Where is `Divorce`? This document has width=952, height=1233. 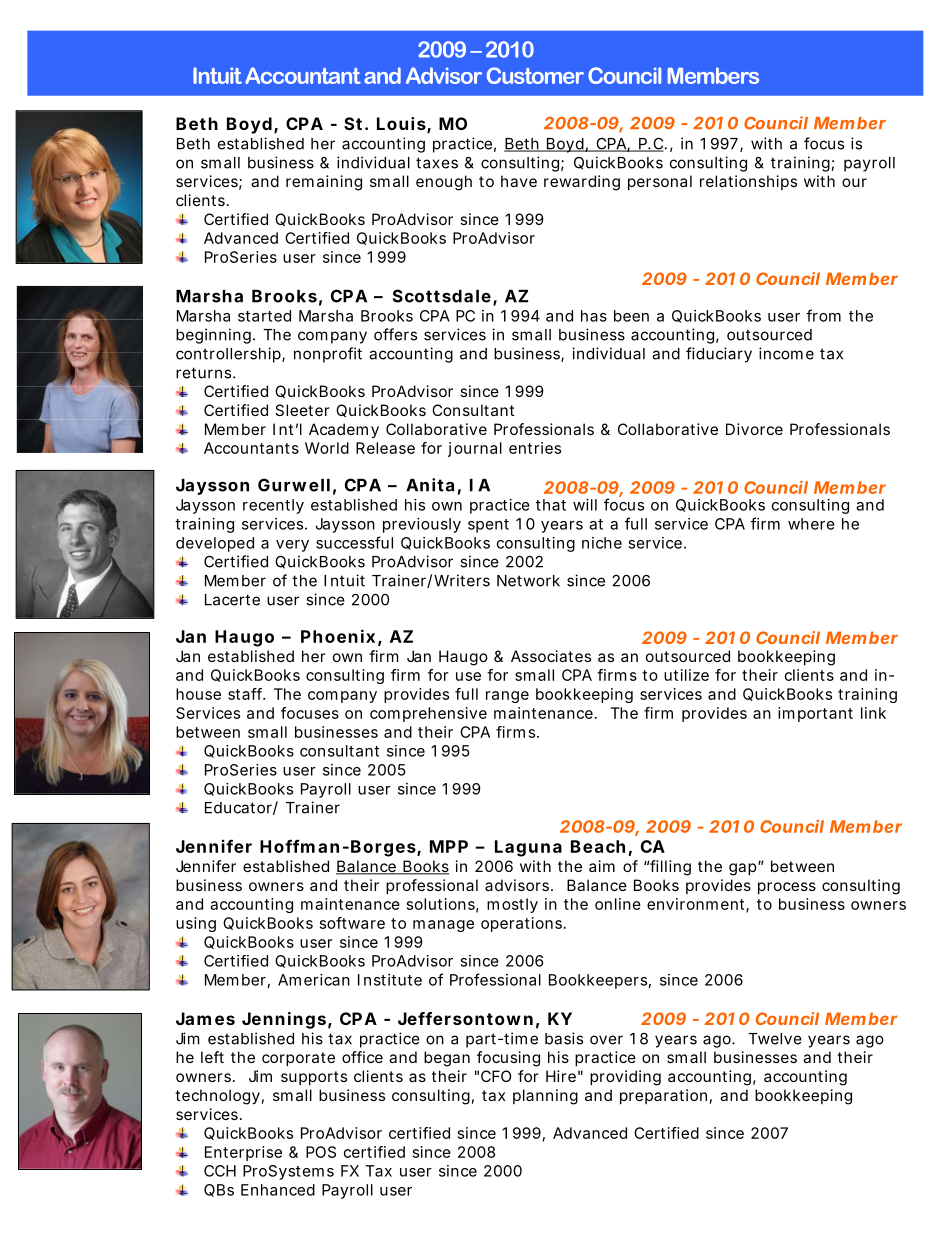 Divorce is located at coordinates (754, 429).
